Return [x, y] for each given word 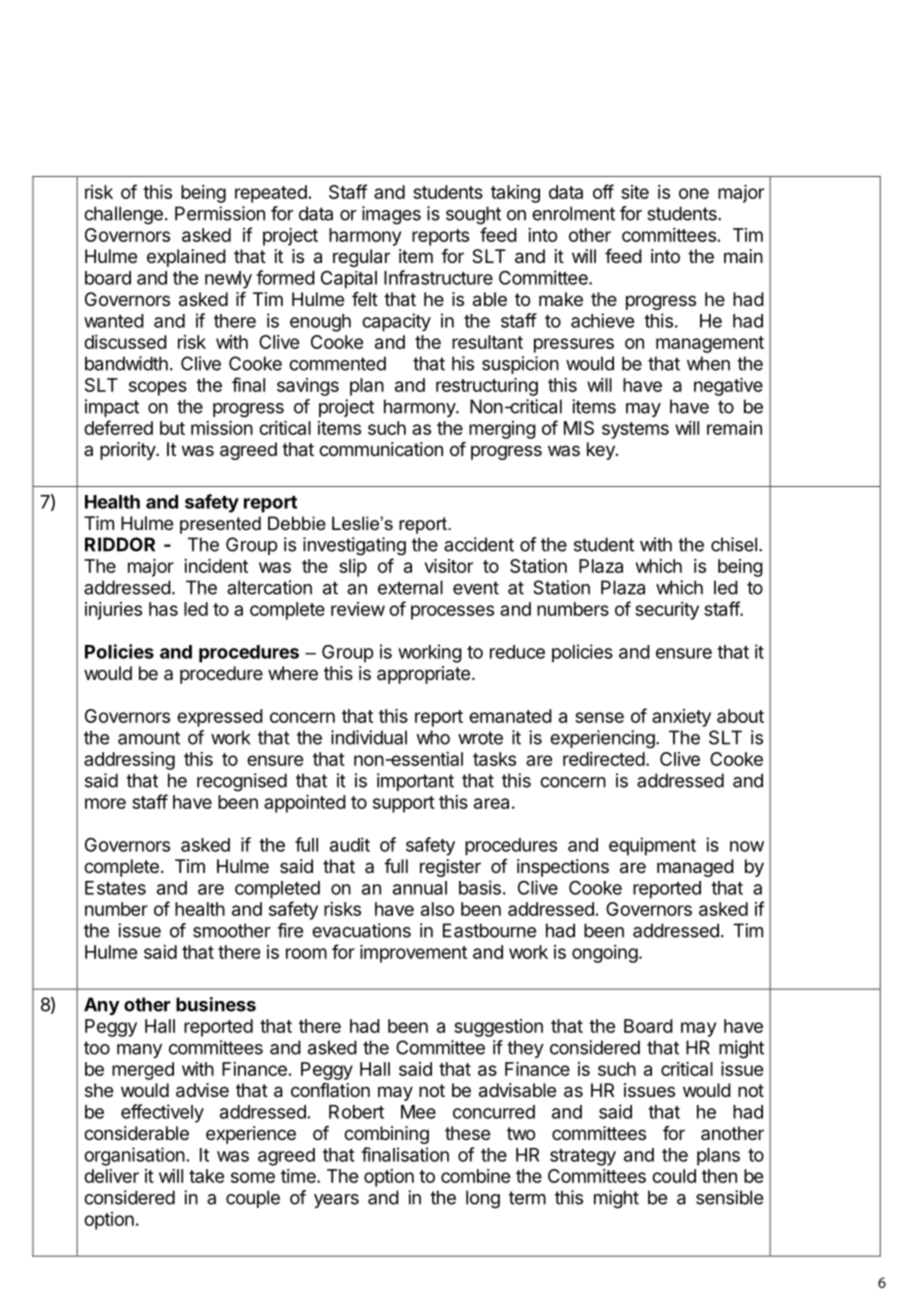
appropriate [423, 675]
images [391, 215]
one [694, 193]
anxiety [681, 718]
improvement [413, 954]
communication [381, 449]
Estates [115, 888]
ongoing [605, 954]
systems [635, 430]
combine [475, 1176]
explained [186, 258]
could [674, 1176]
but [172, 428]
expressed [220, 718]
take [206, 1176]
